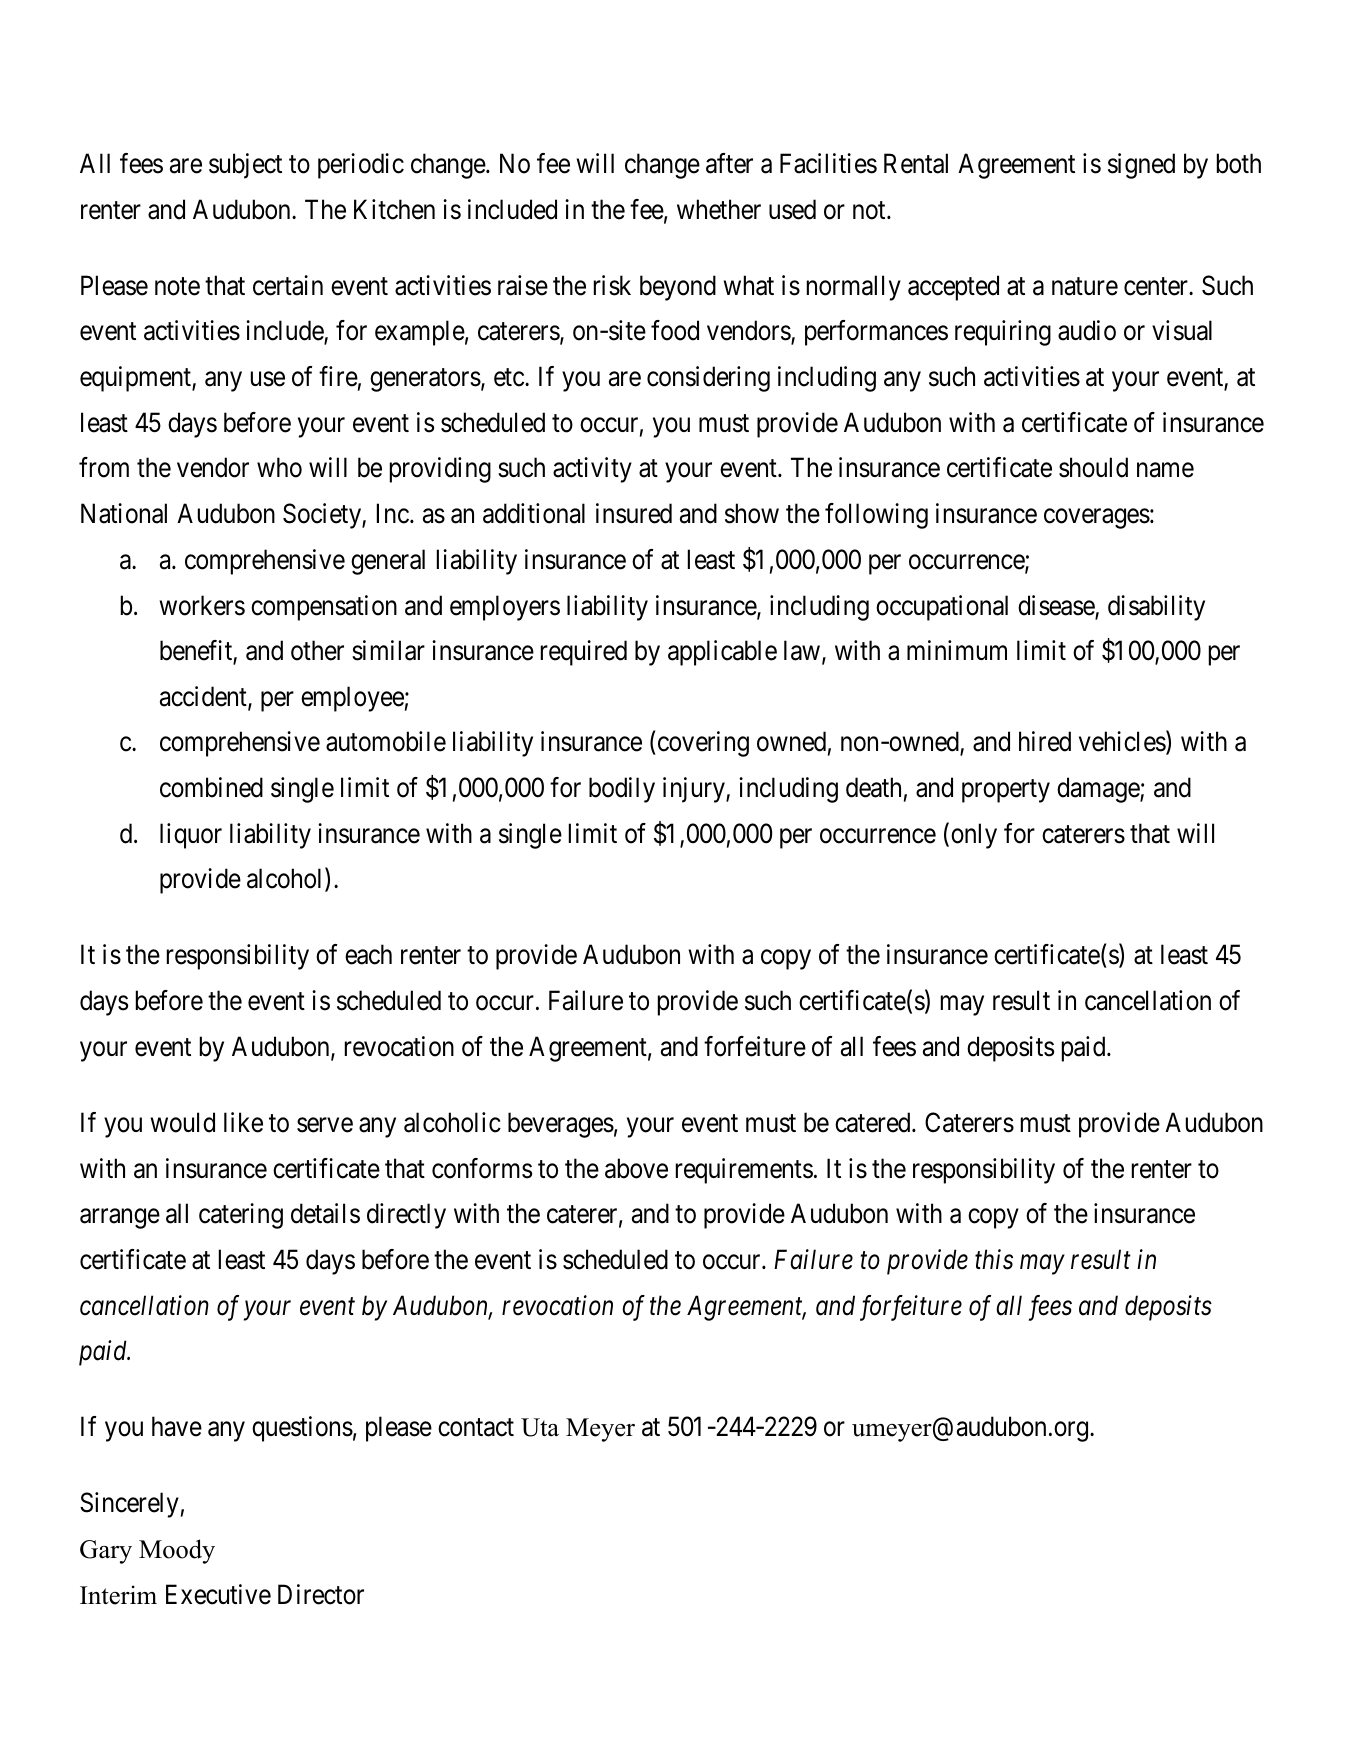 Image resolution: width=1350 pixels, height=1747 pixels. Describe the element at coordinates (1141, 166) in the document. I see `signed` at that location.
